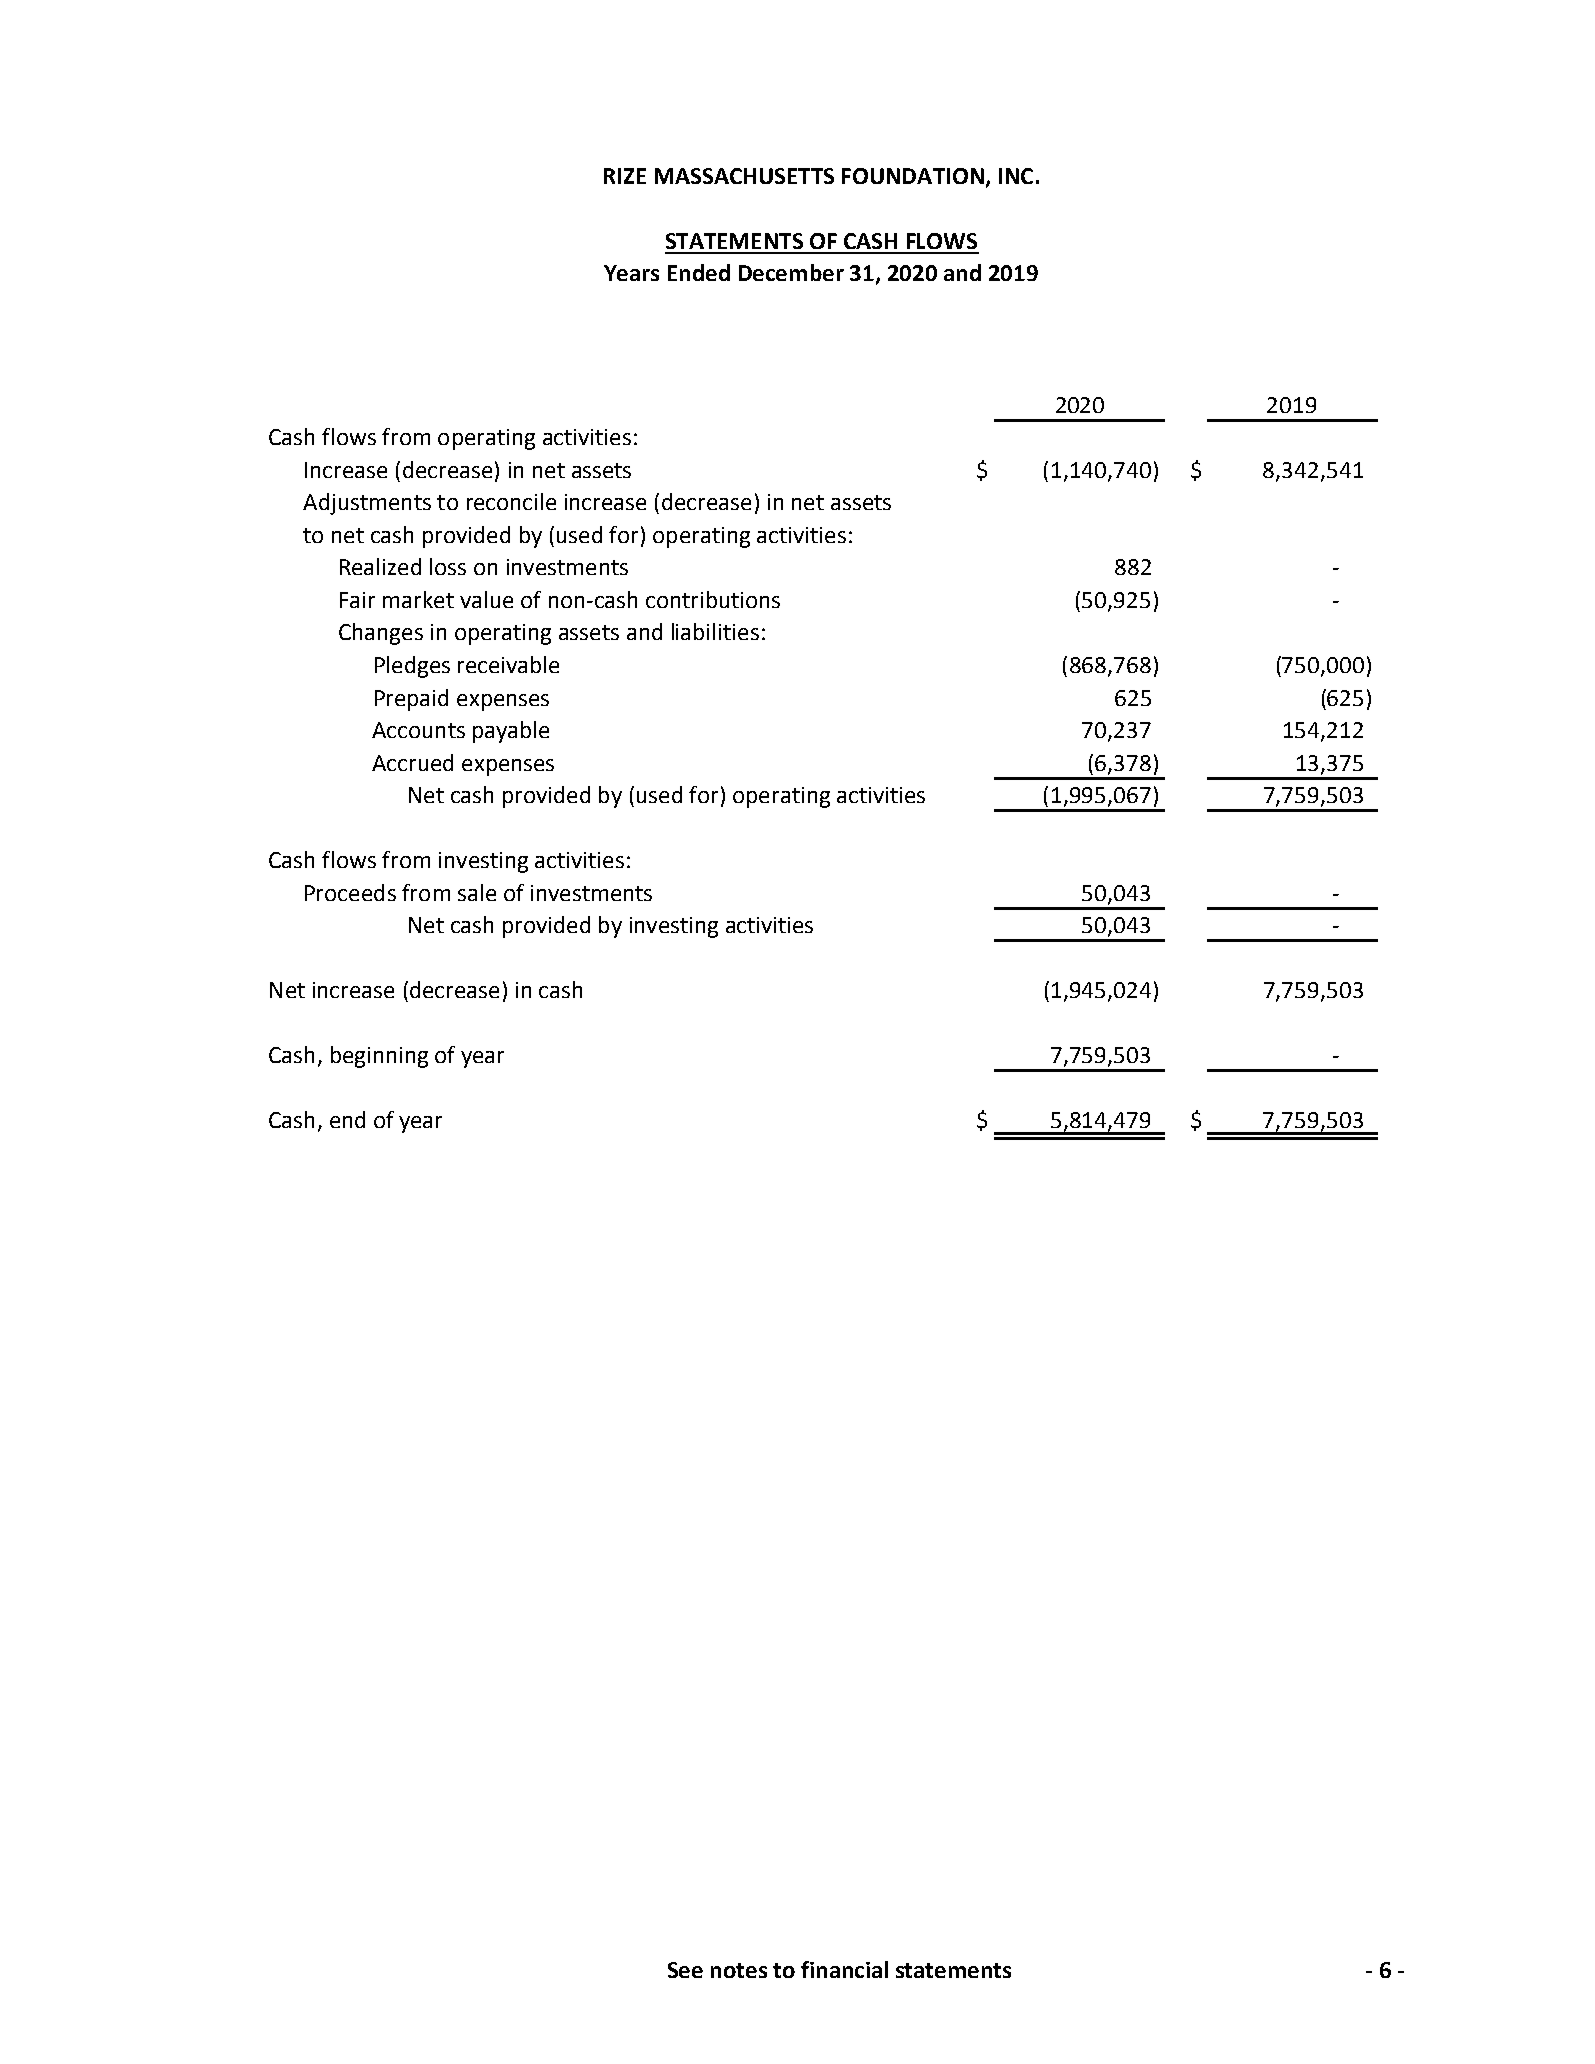 This screenshot has width=1595, height=2064. Describe the element at coordinates (844, 1969) in the screenshot. I see `financial` at that location.
